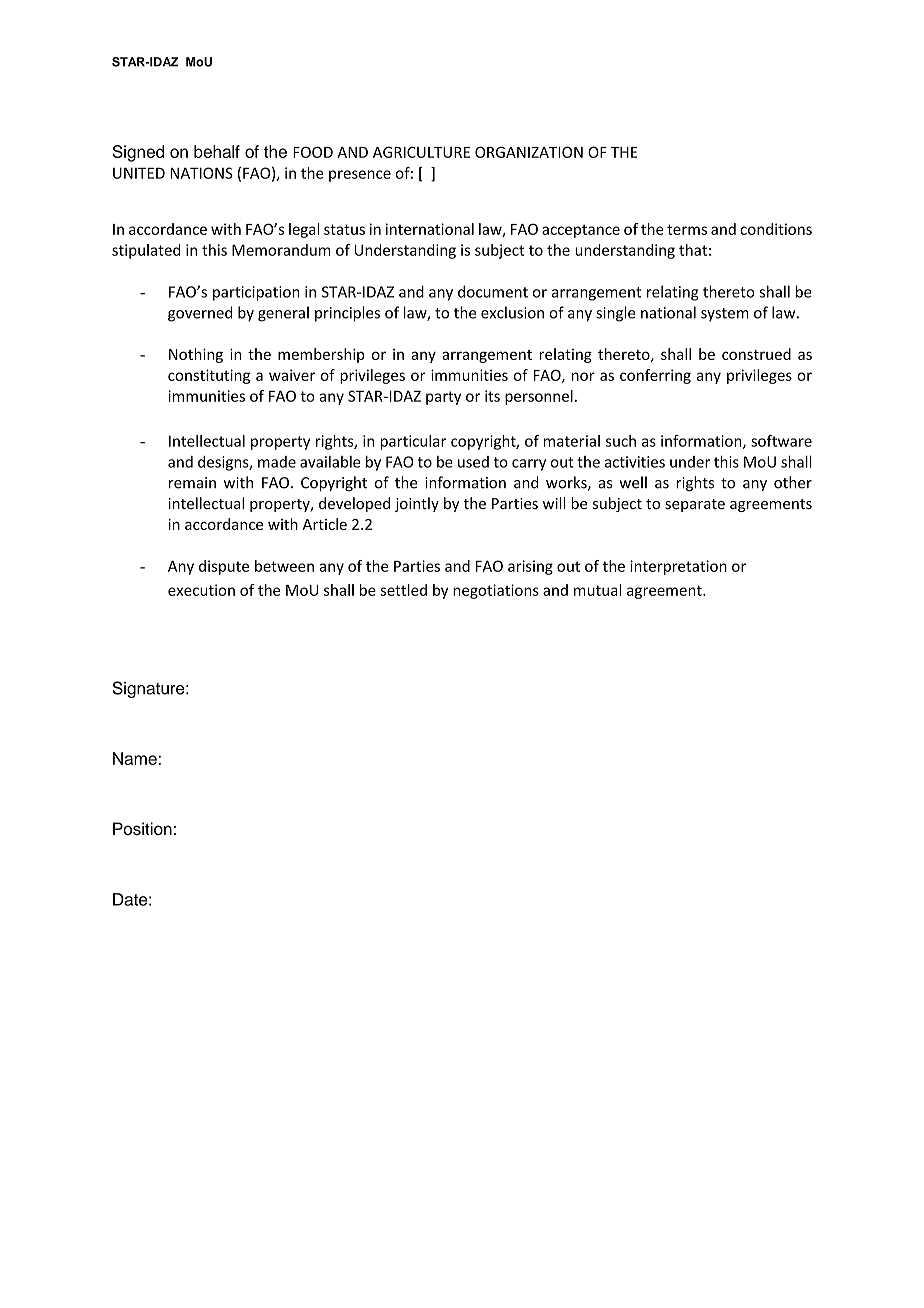 This image has height=1308, width=924. What do you see at coordinates (142, 828) in the image?
I see `Position` at bounding box center [142, 828].
